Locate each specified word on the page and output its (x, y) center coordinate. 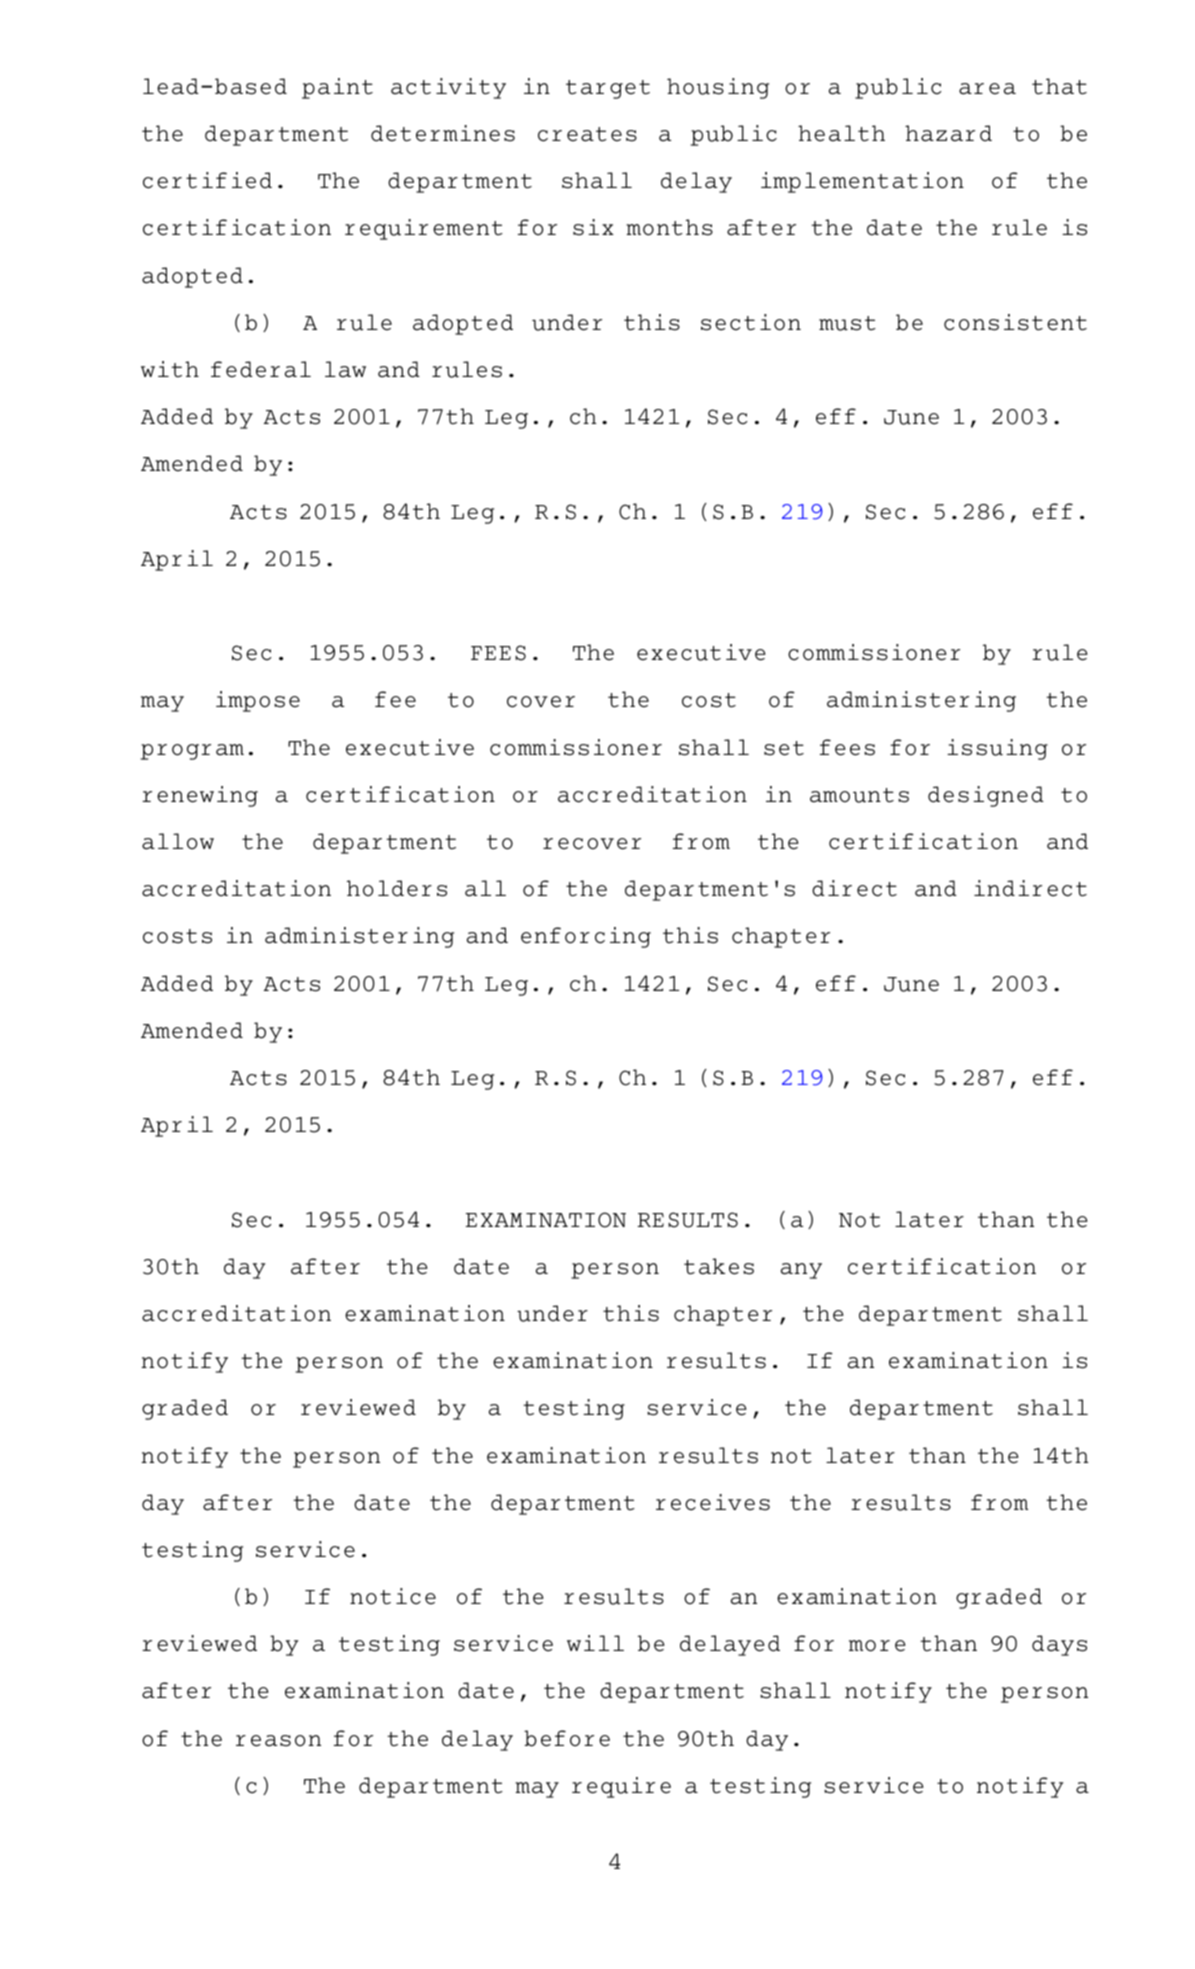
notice (393, 1596)
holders (397, 888)
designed (986, 796)
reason (278, 1741)
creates (587, 134)
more (877, 1646)
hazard (948, 133)
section (751, 322)
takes (719, 1266)
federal (261, 369)
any (801, 1271)
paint (337, 88)
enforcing (586, 937)
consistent (1015, 322)
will (595, 1643)
